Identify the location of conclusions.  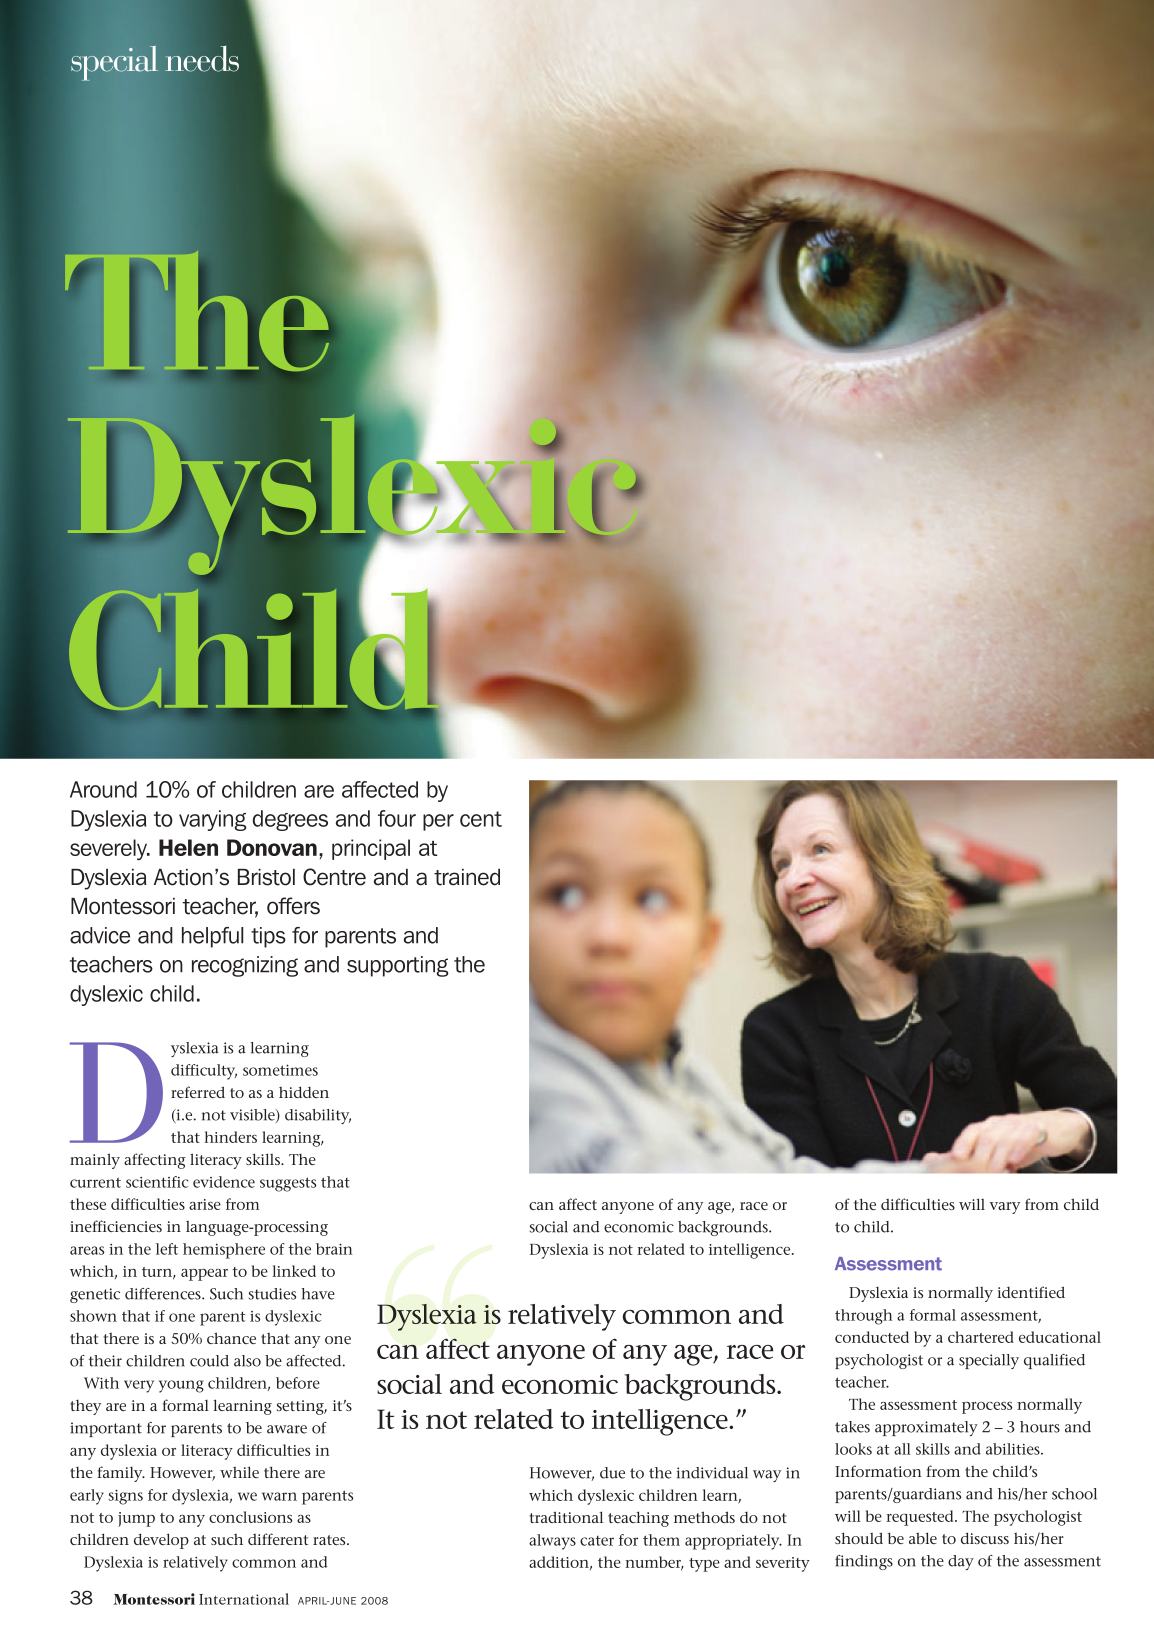
(250, 1517).
